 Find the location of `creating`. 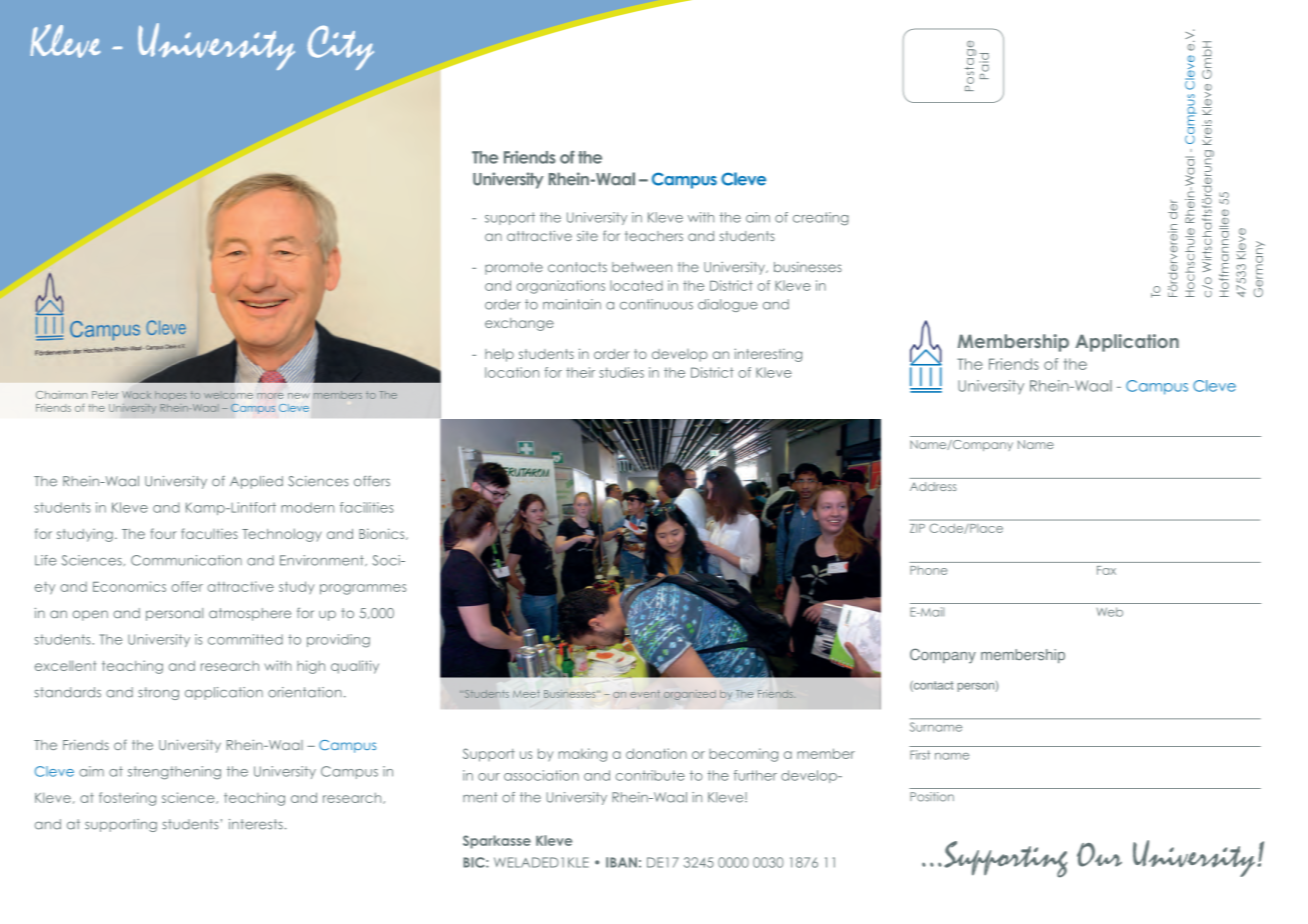

creating is located at coordinates (821, 219).
